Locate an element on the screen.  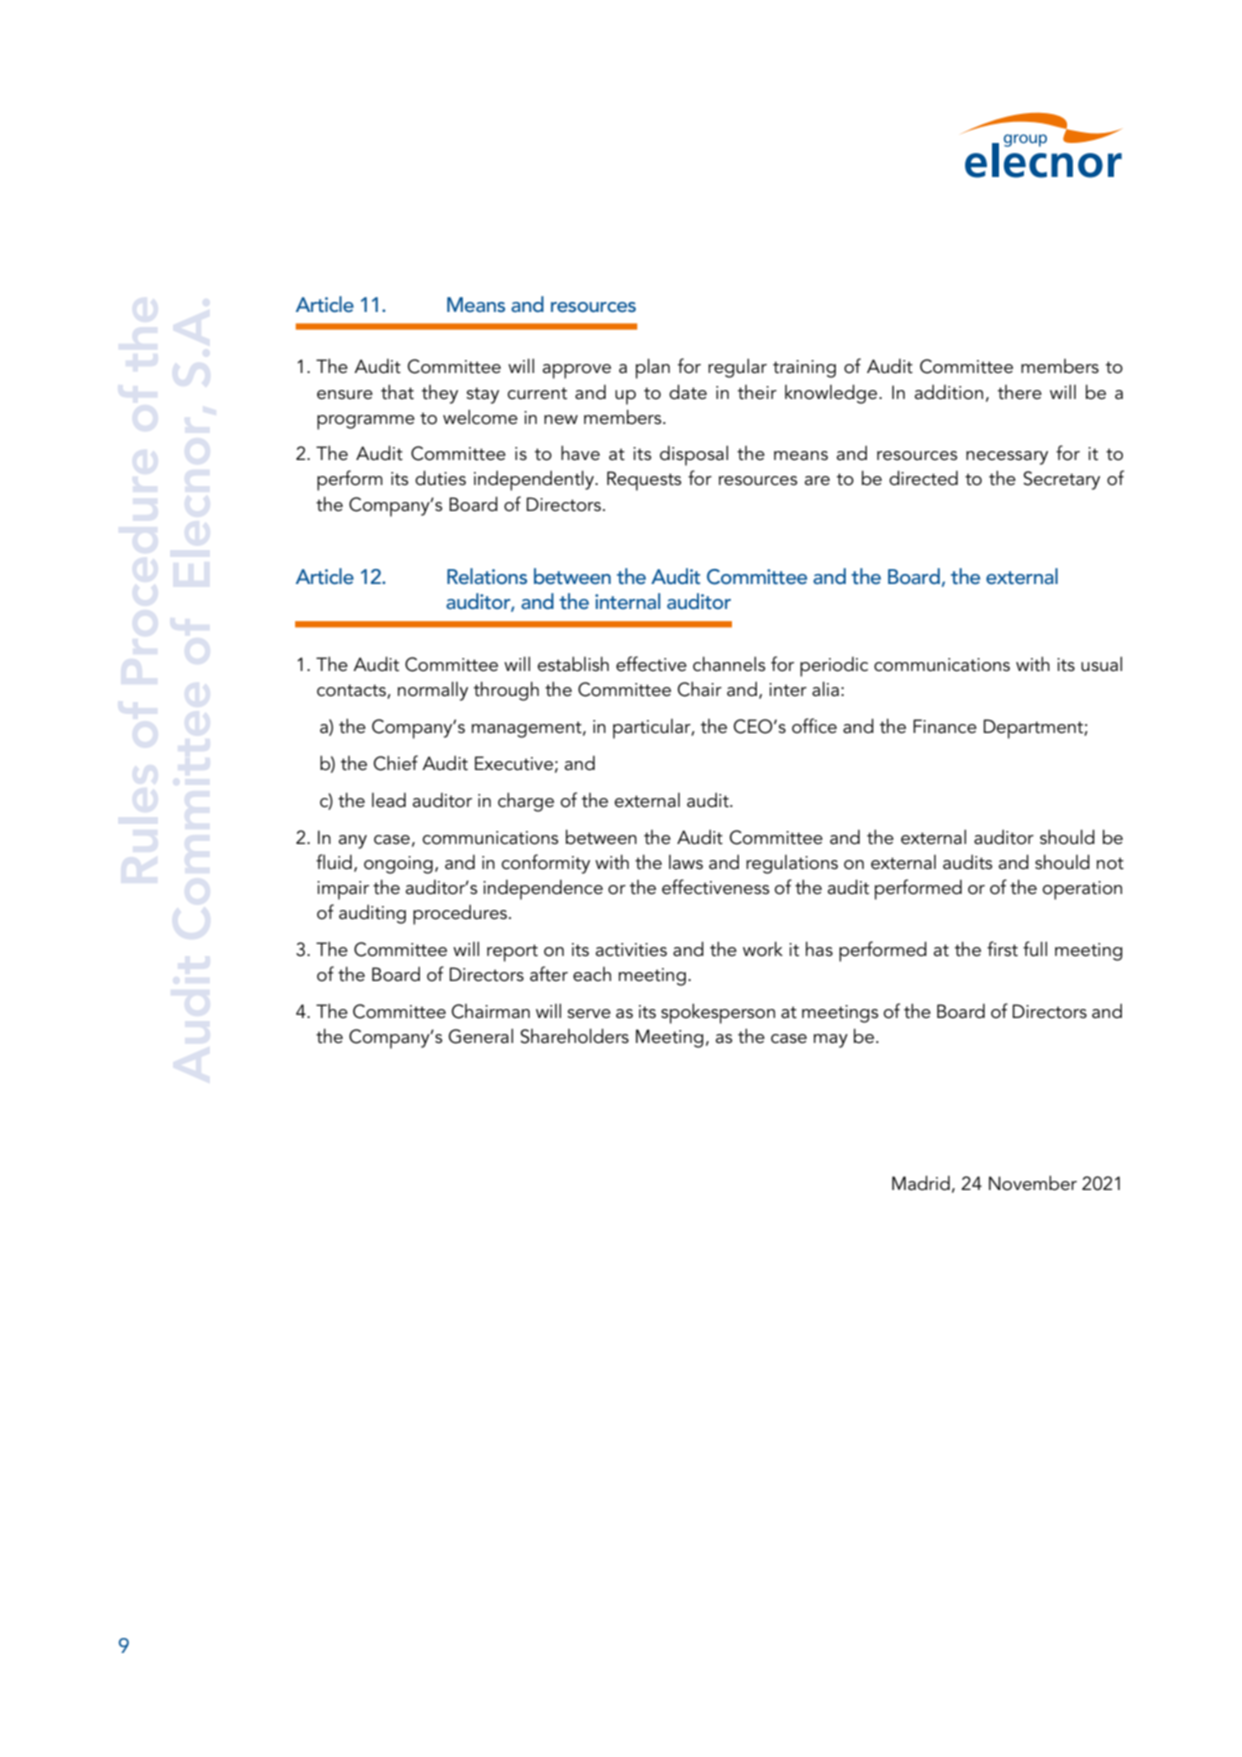
laws is located at coordinates (686, 862).
